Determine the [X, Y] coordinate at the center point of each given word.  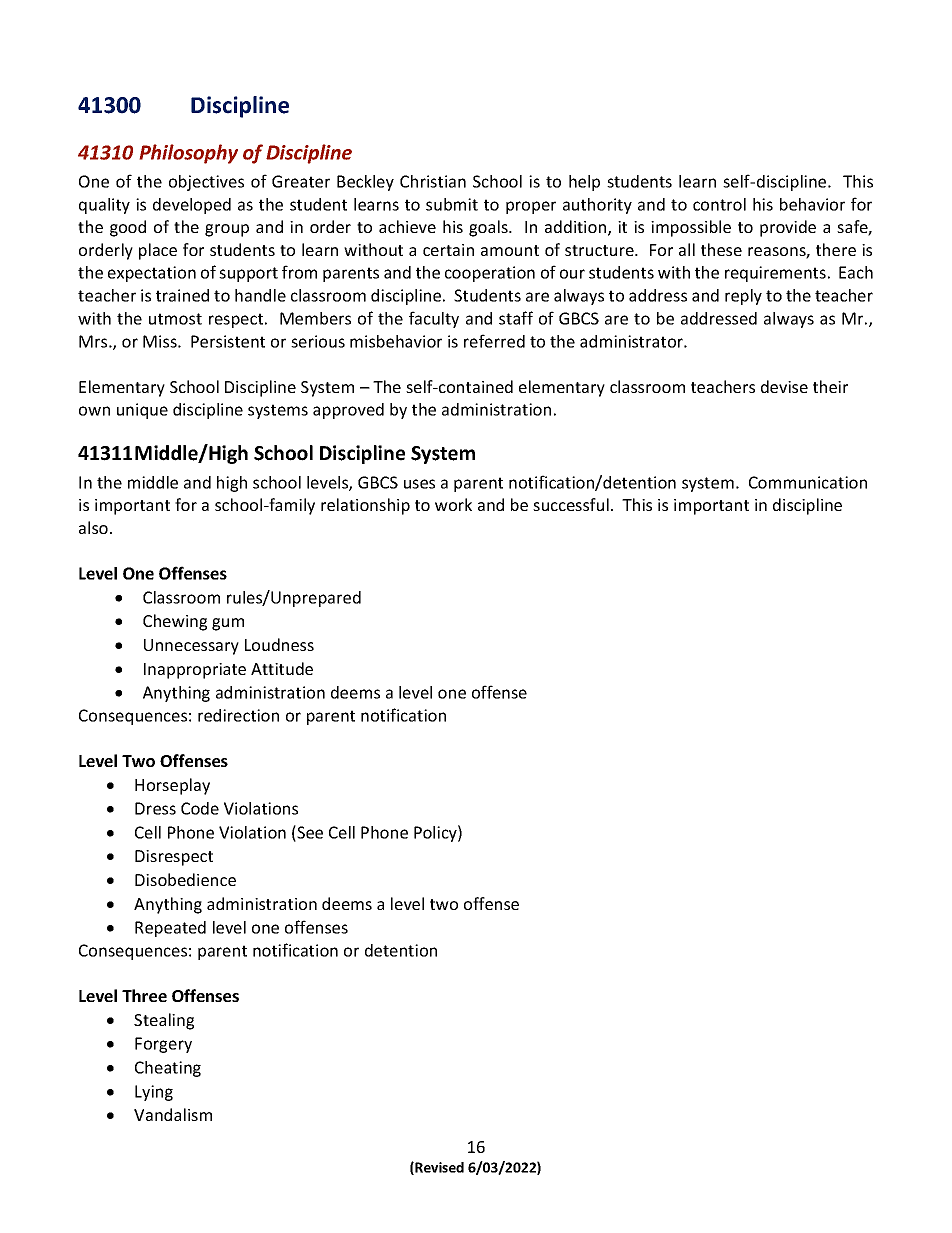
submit [452, 204]
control [719, 204]
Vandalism [173, 1114]
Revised [438, 1168]
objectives [206, 183]
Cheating [168, 1069]
